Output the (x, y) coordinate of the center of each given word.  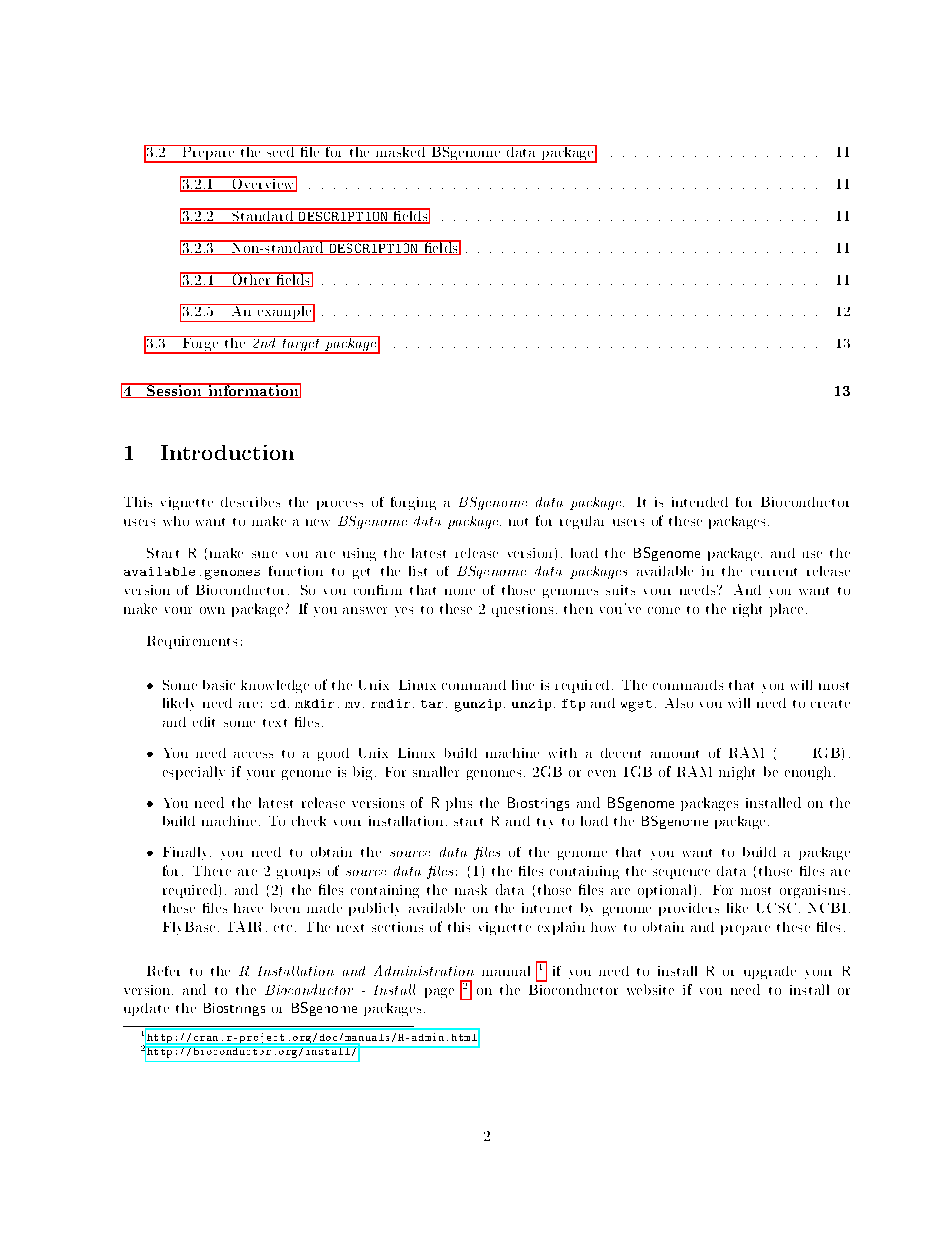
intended (700, 502)
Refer (163, 971)
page (439, 993)
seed (281, 151)
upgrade (770, 972)
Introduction (227, 452)
